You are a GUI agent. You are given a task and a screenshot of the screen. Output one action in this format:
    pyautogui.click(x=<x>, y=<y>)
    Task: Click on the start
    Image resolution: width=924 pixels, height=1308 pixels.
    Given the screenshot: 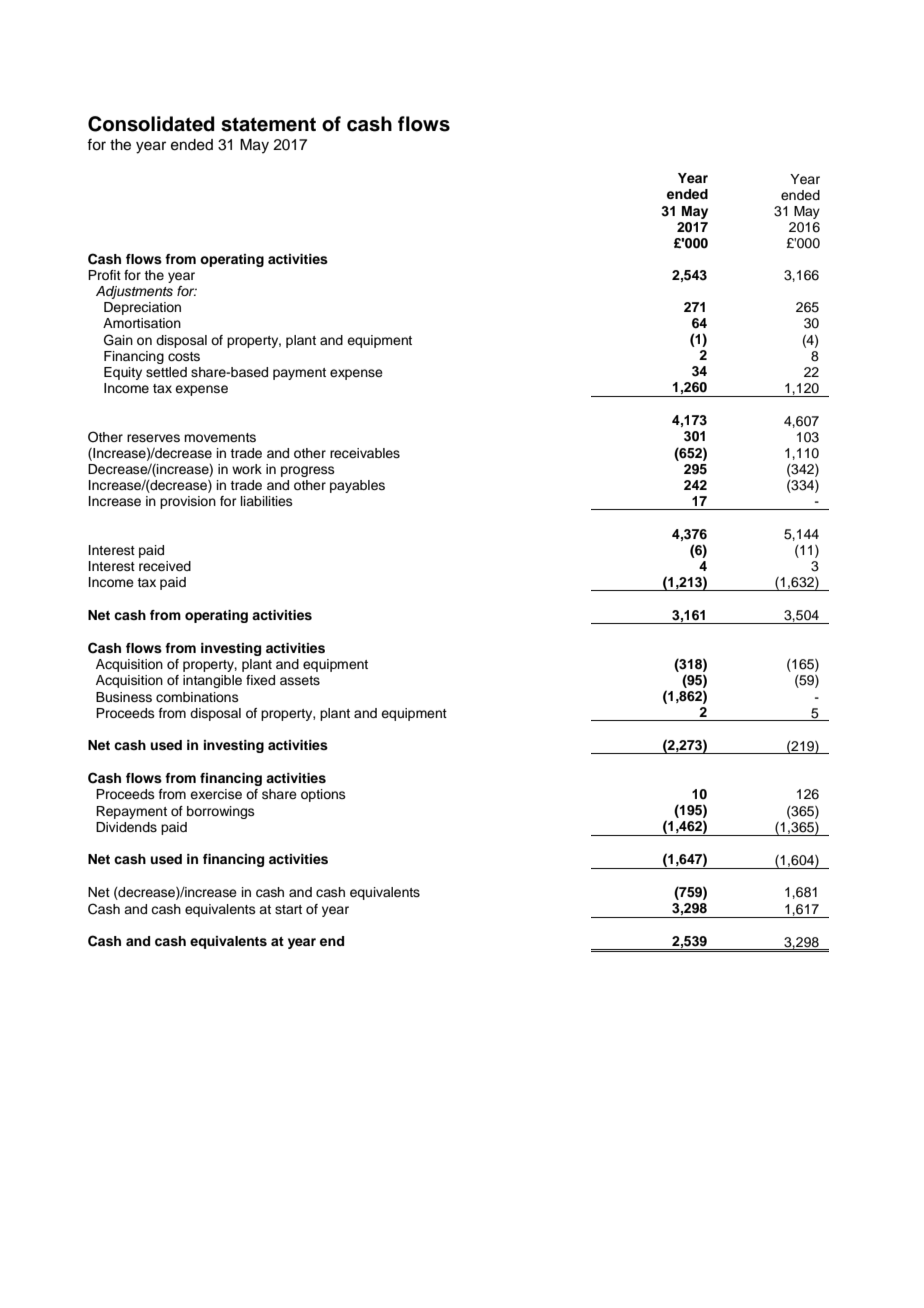 What is the action you would take?
    pyautogui.click(x=288, y=909)
